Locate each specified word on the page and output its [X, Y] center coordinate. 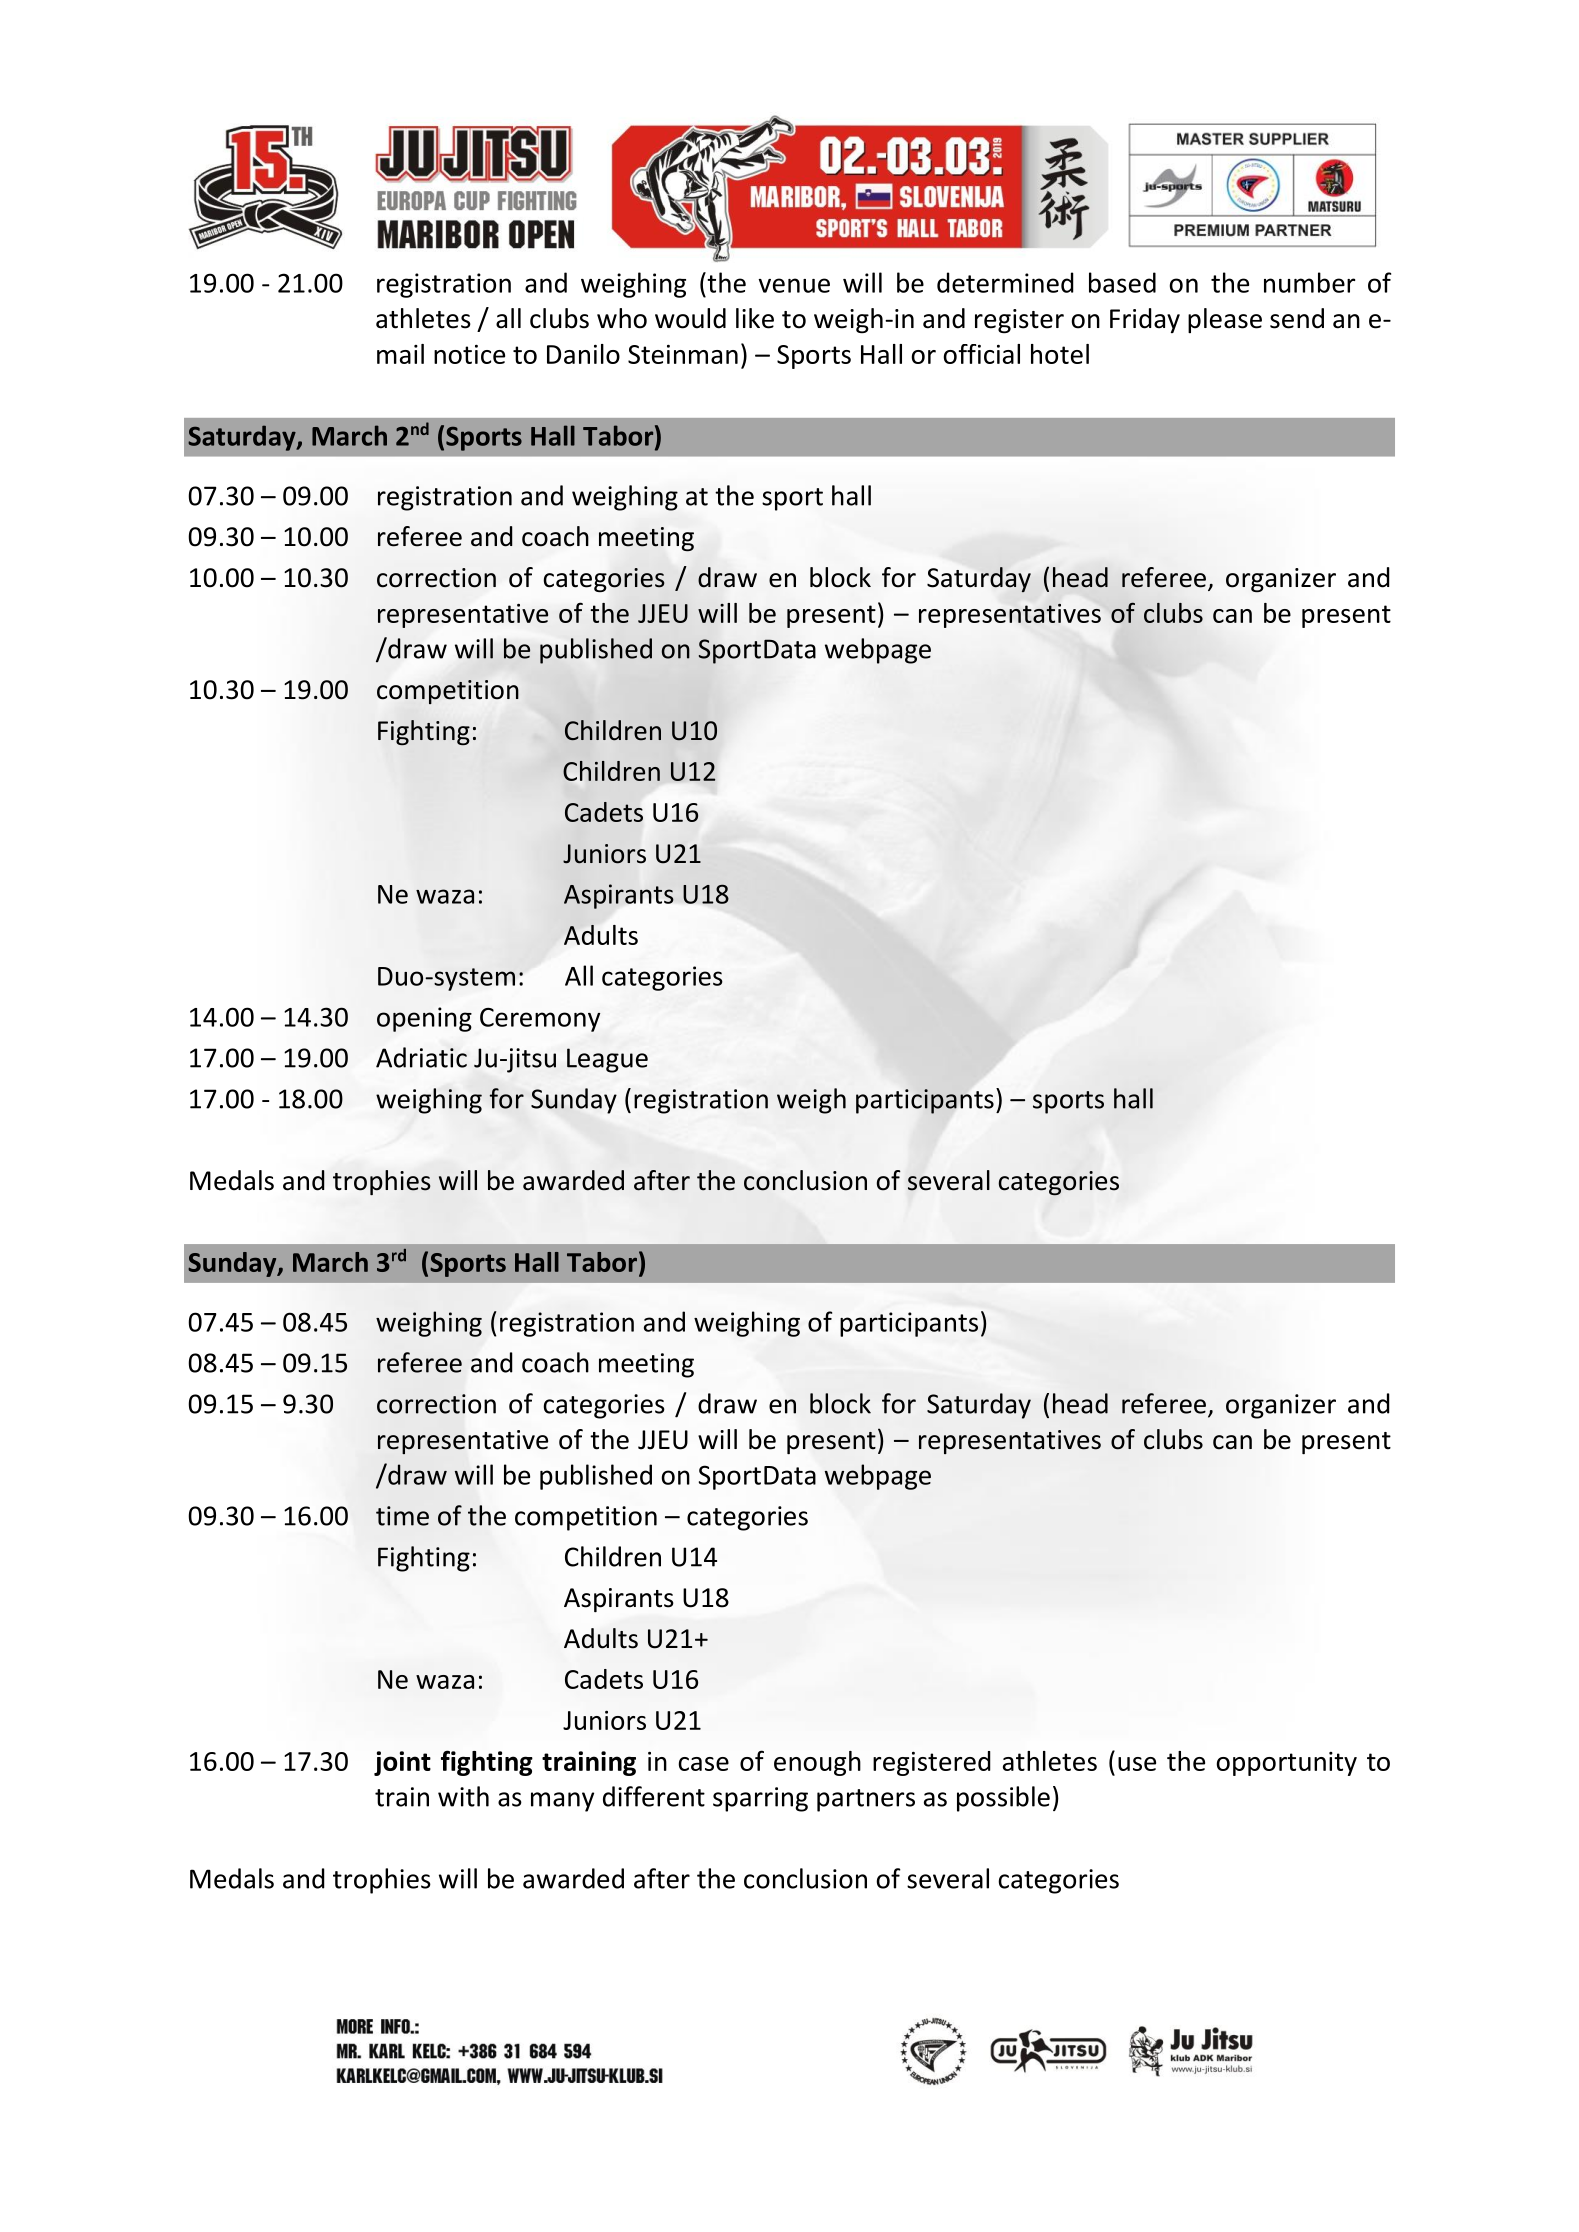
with [463, 1796]
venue [794, 285]
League [607, 1060]
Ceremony [540, 1020]
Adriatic [421, 1057]
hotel [1060, 354]
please [1225, 320]
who [622, 318]
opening [424, 1019]
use [1137, 1764]
